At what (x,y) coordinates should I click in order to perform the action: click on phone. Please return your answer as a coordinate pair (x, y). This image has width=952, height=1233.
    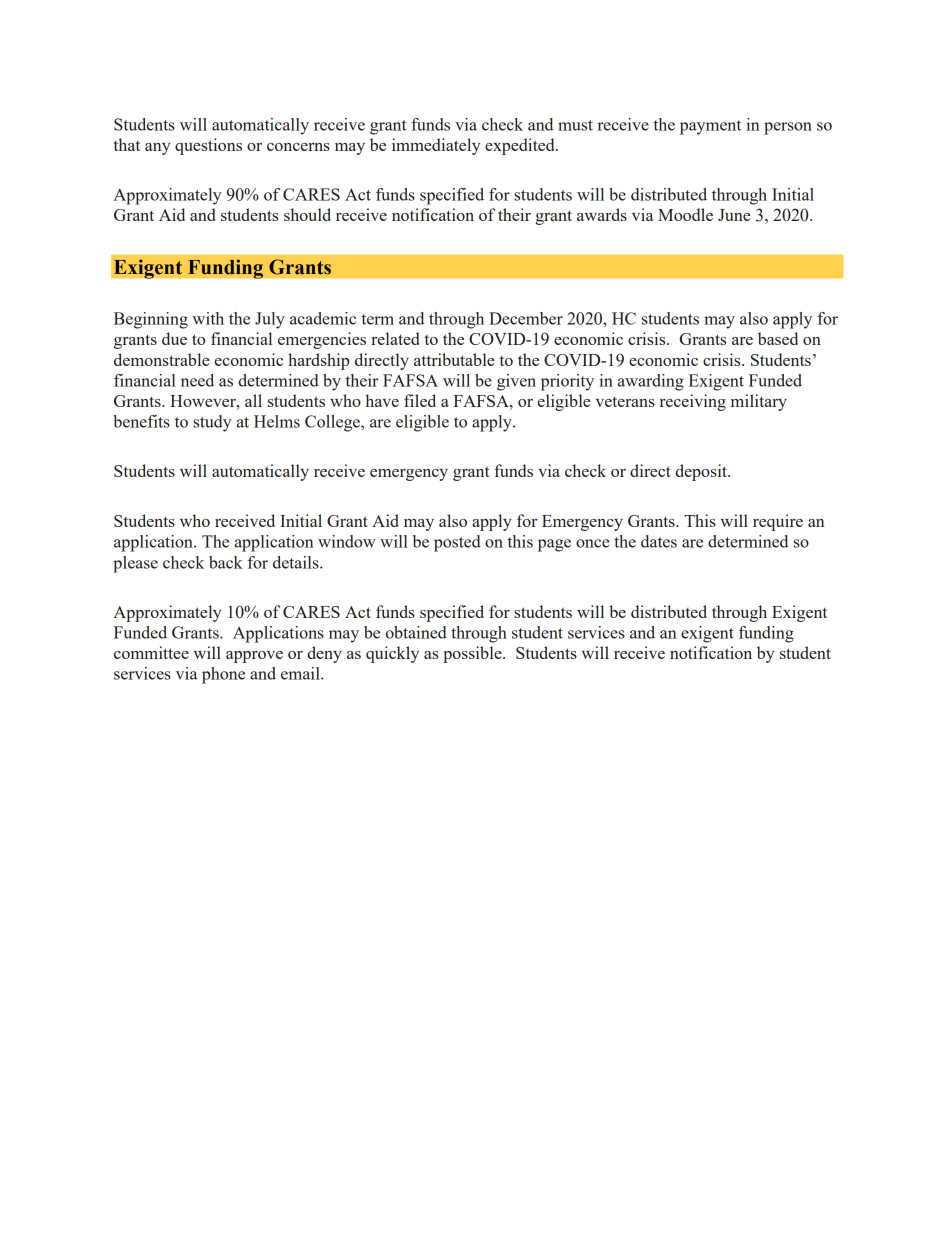
    Looking at the image, I should click on (223, 675).
